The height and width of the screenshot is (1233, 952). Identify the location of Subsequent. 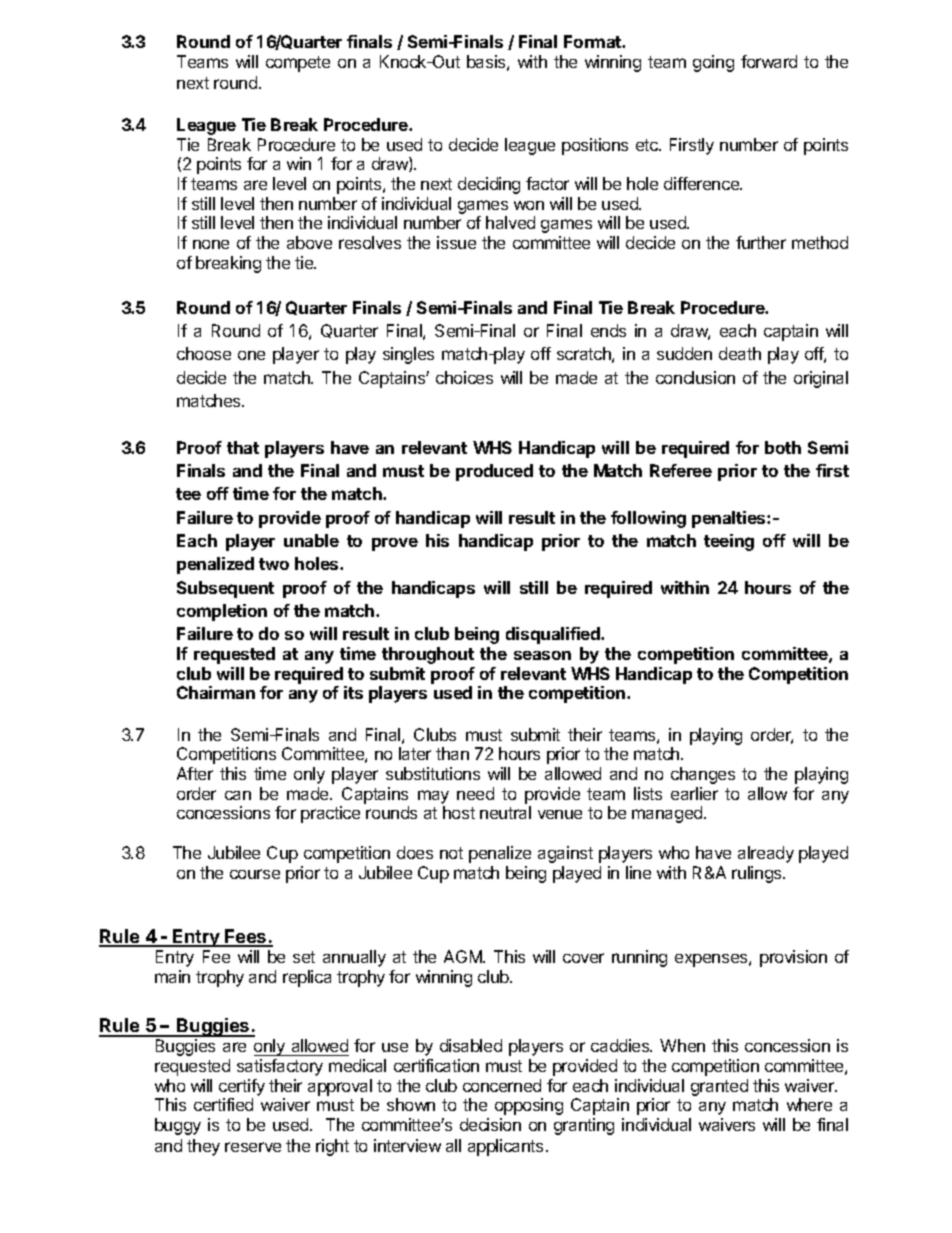
(225, 589).
